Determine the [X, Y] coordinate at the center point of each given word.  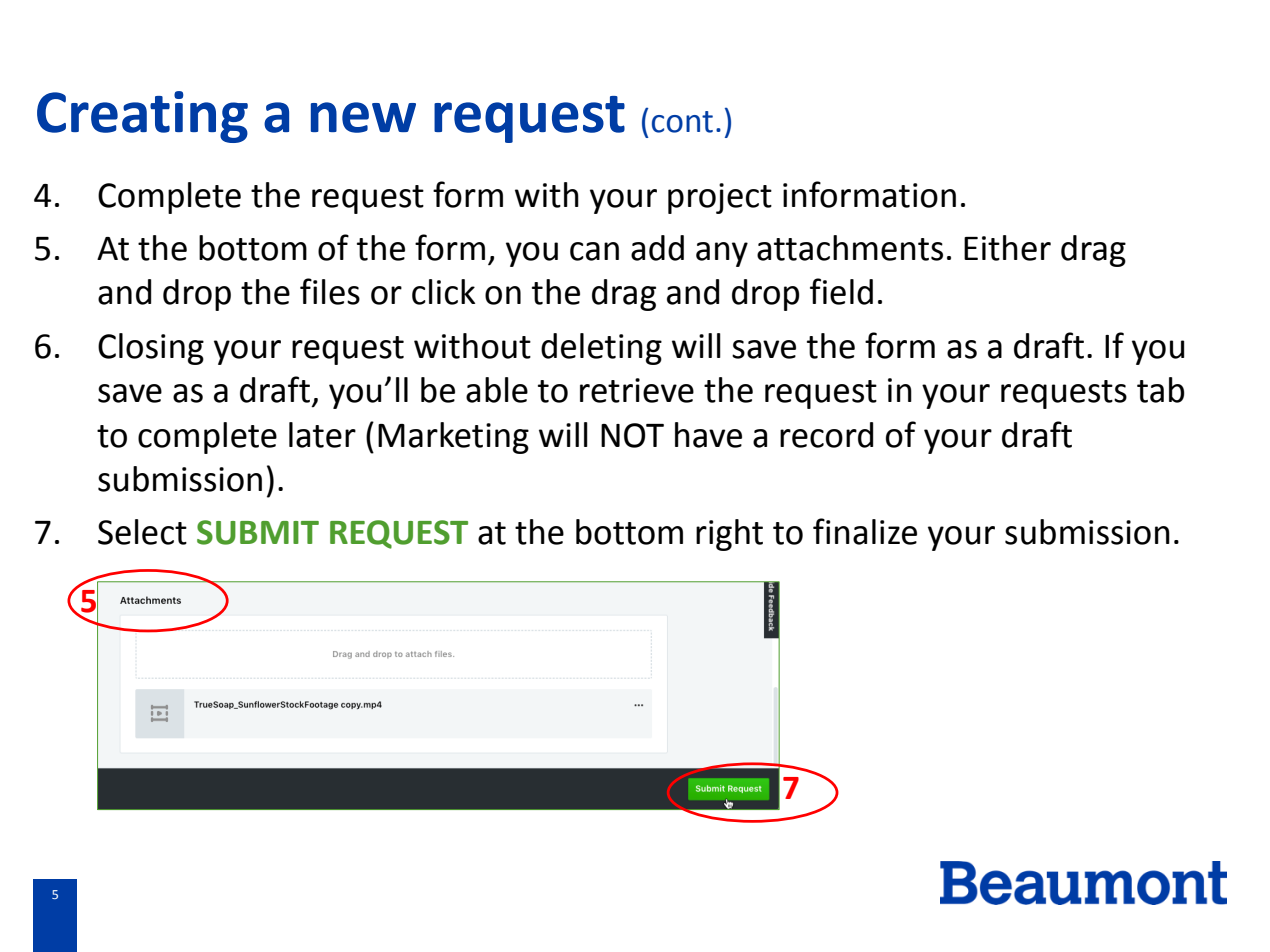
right [729, 535]
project [720, 198]
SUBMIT [258, 532]
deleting [601, 349]
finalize [865, 531]
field [841, 291]
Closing [151, 349]
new [363, 117]
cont [682, 122]
